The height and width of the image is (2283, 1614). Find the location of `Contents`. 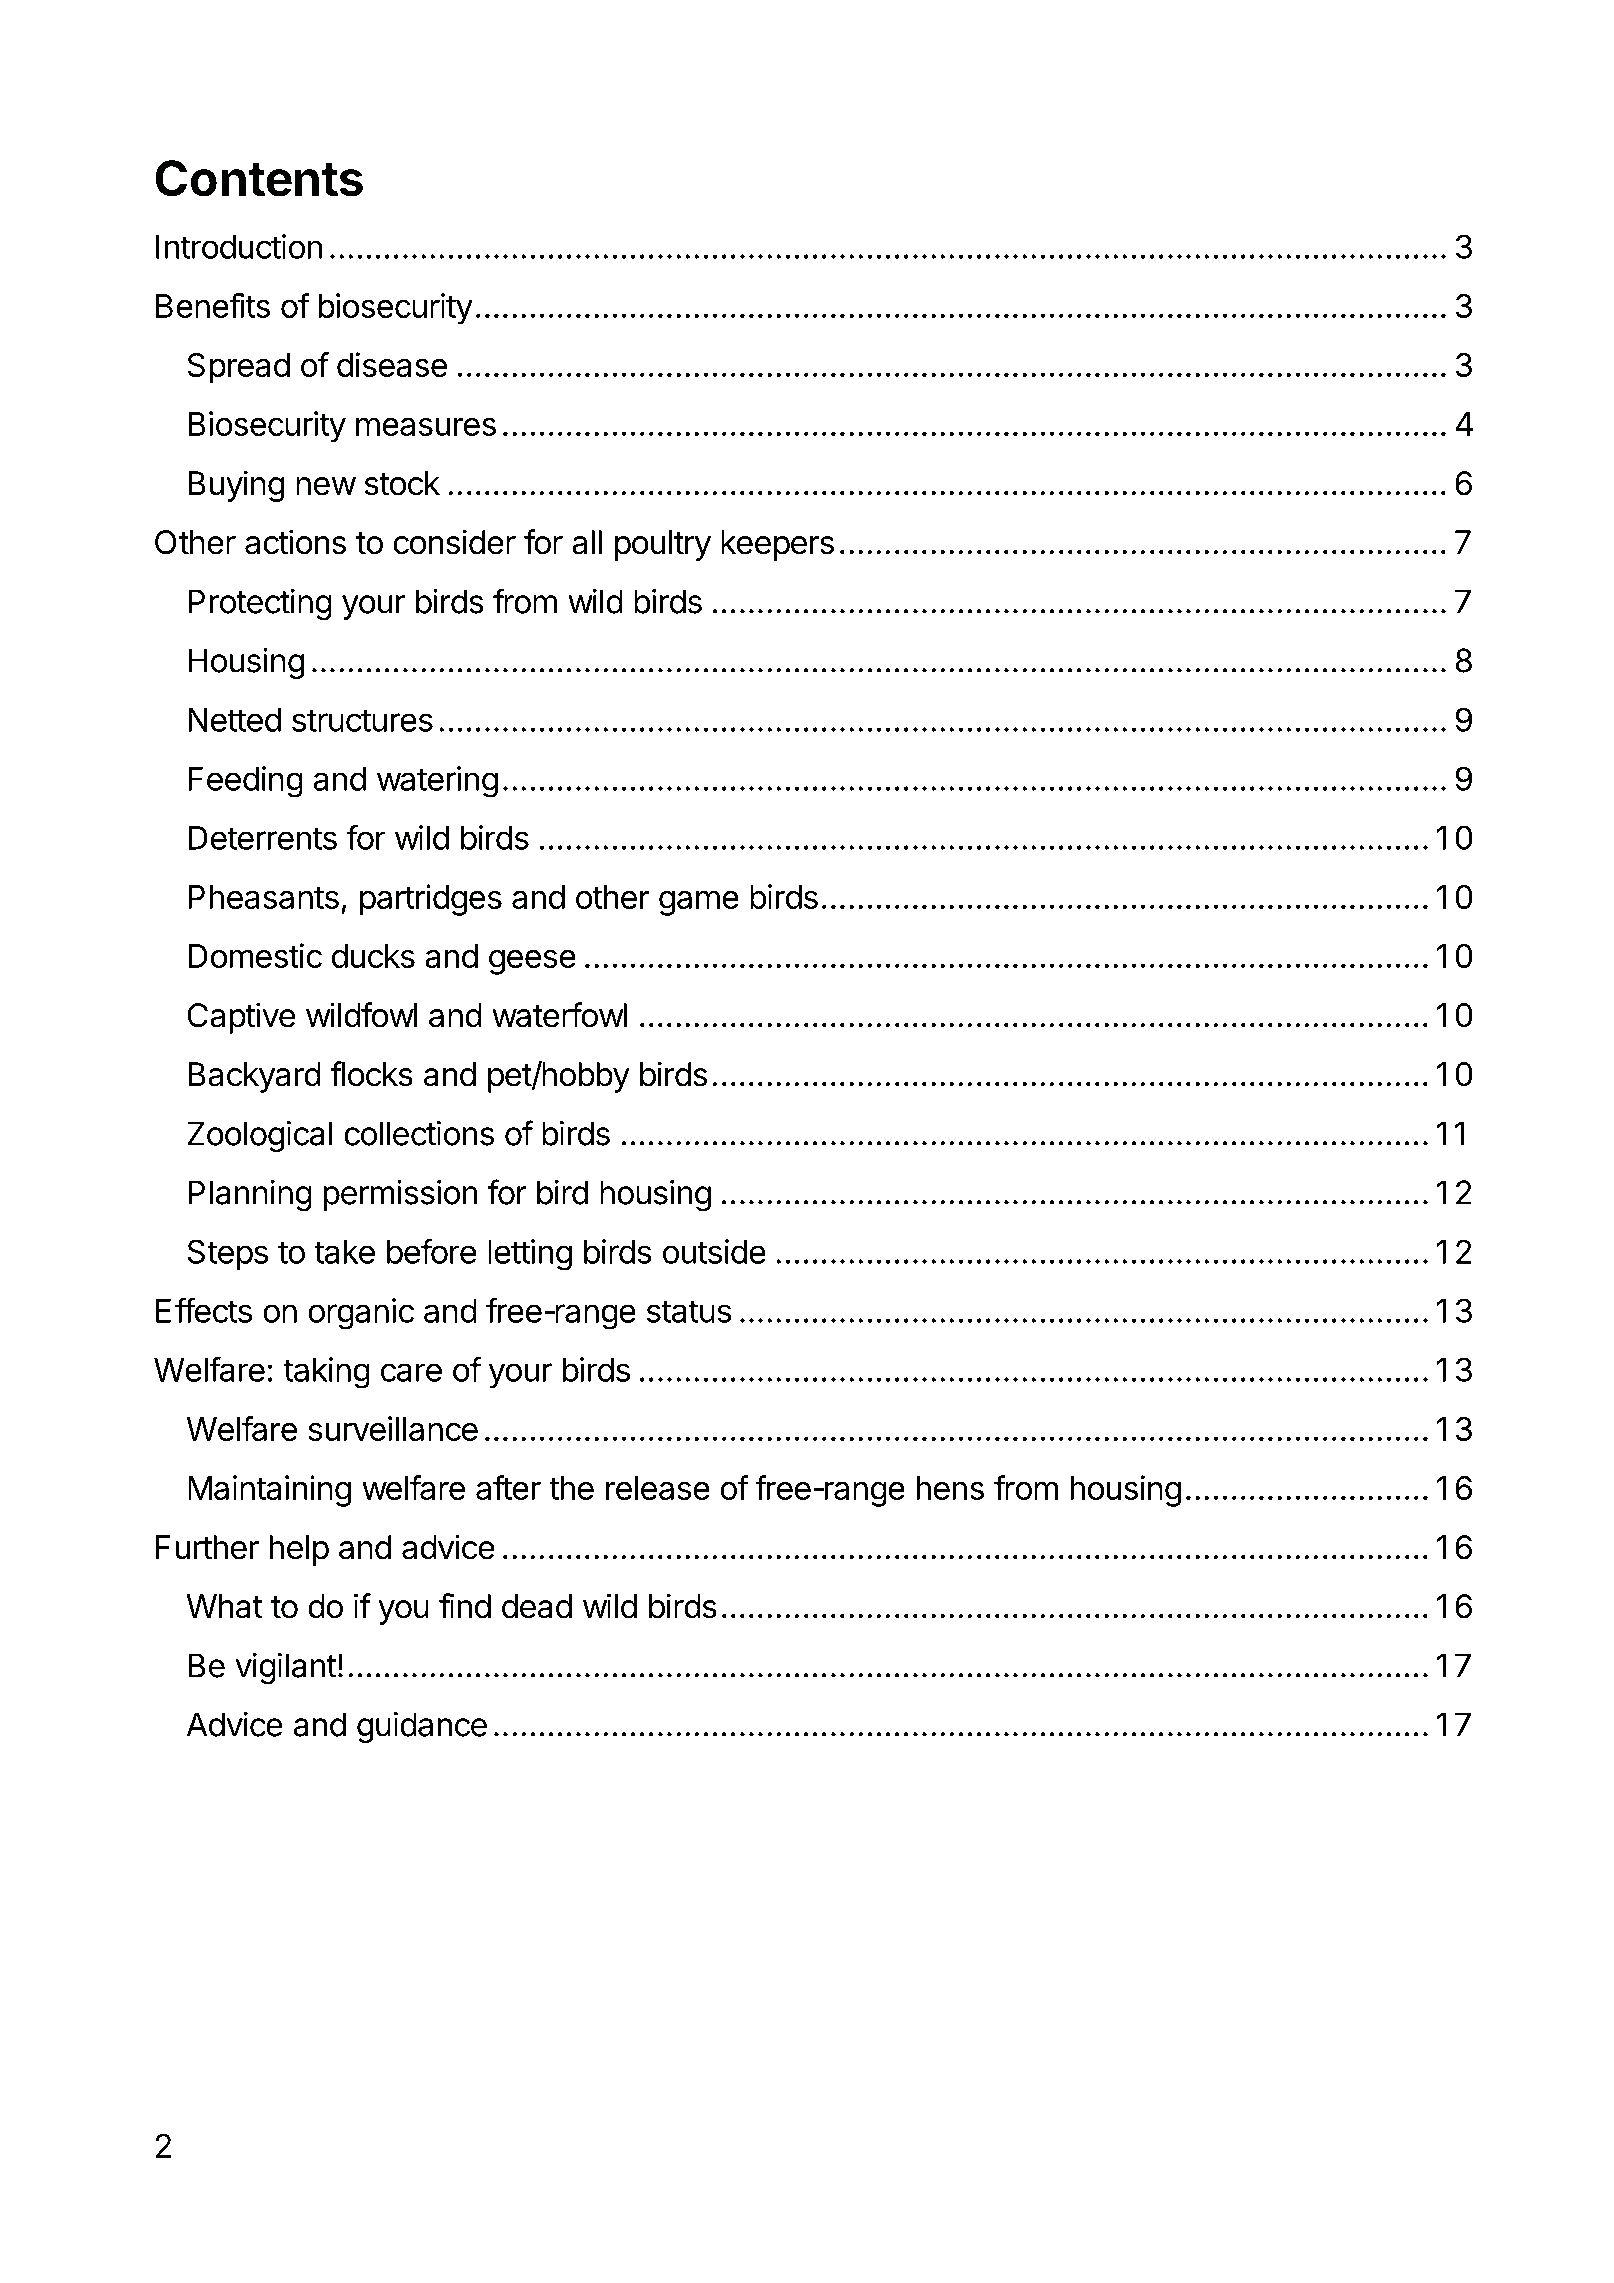

Contents is located at coordinates (259, 178).
